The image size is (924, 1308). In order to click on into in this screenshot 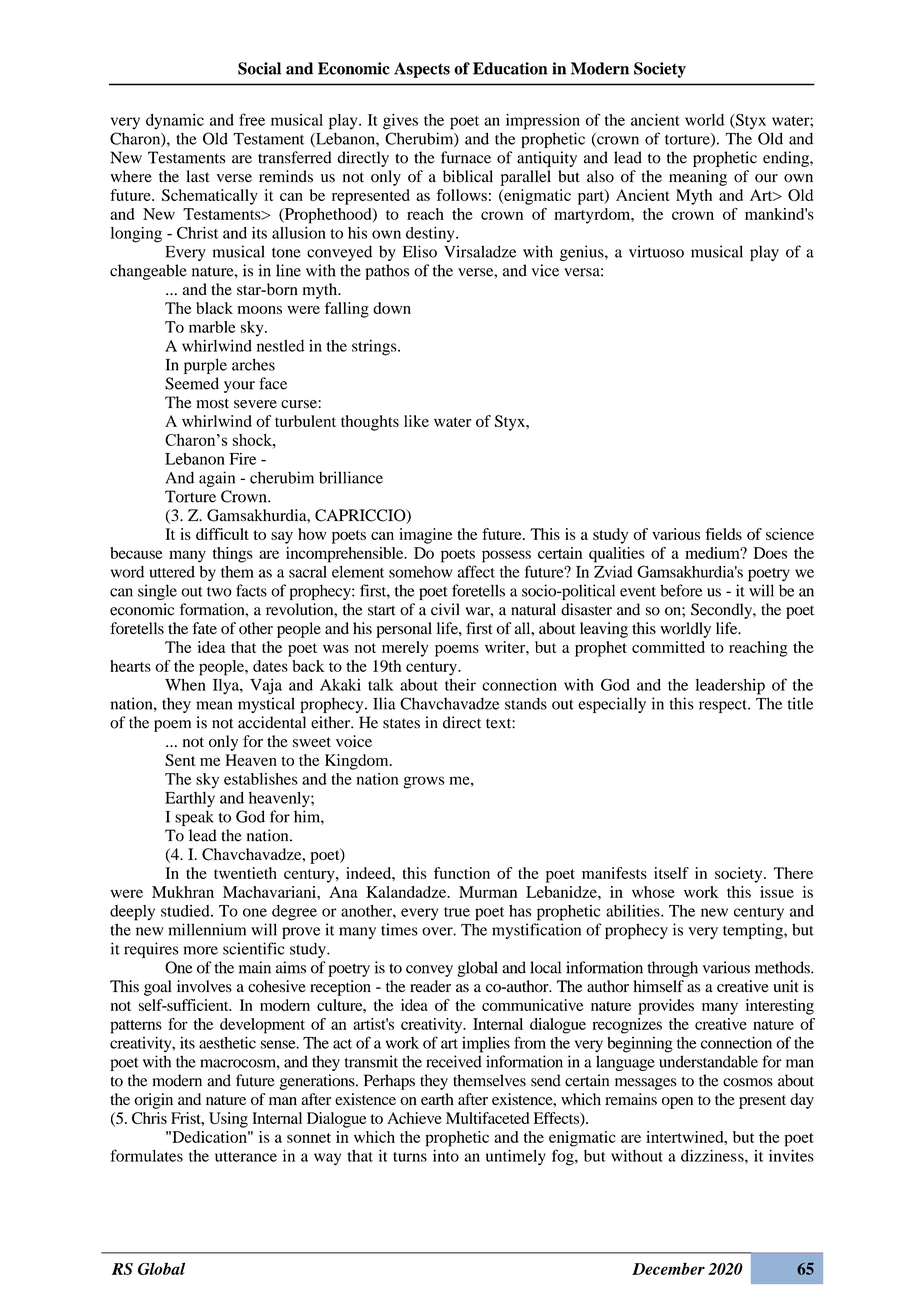, I will do `click(446, 1156)`.
